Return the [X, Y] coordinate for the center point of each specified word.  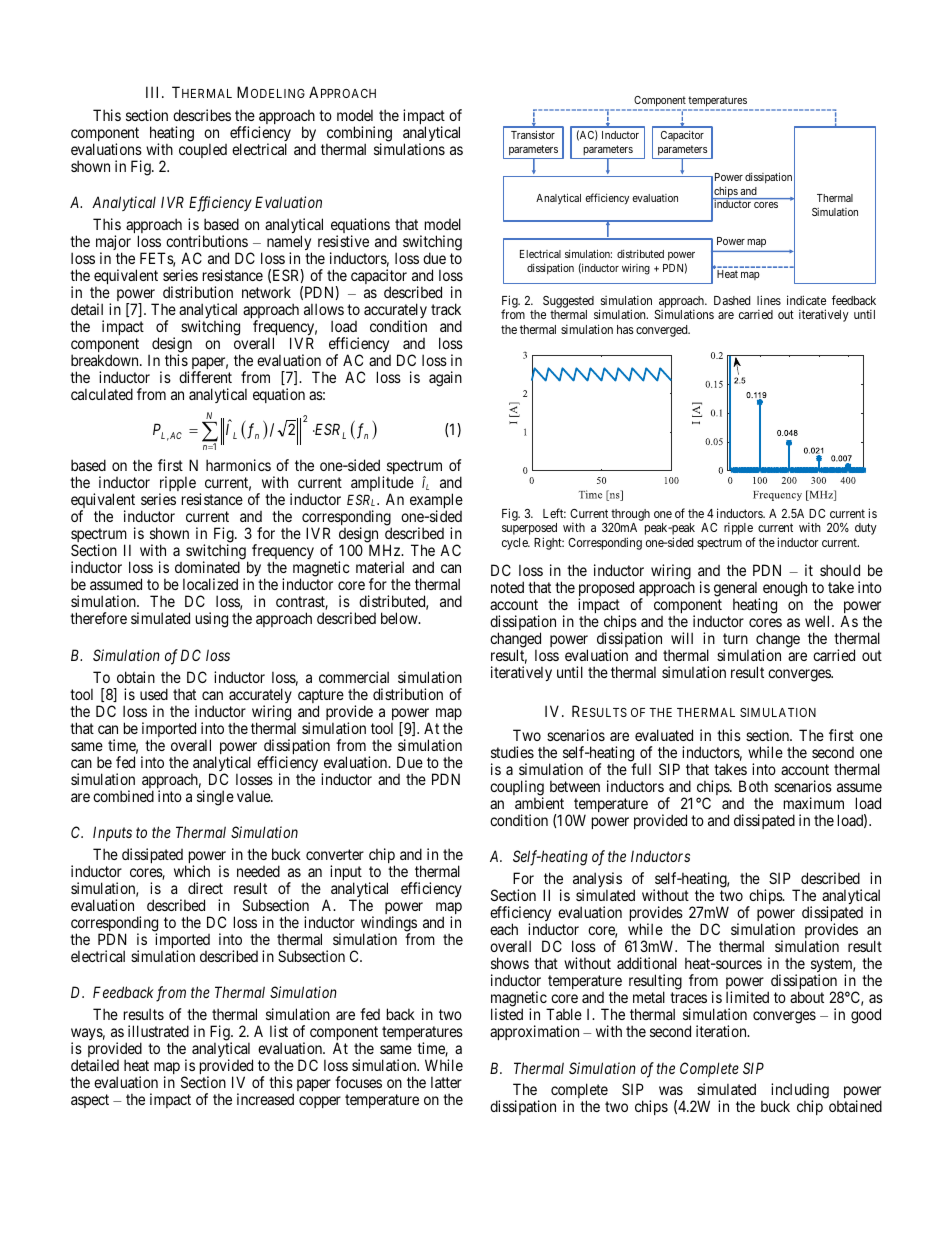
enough [785, 589]
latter [446, 1082]
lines [769, 300]
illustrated [158, 1031]
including [800, 1092]
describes [202, 115]
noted [507, 587]
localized [210, 584]
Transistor [533, 134]
